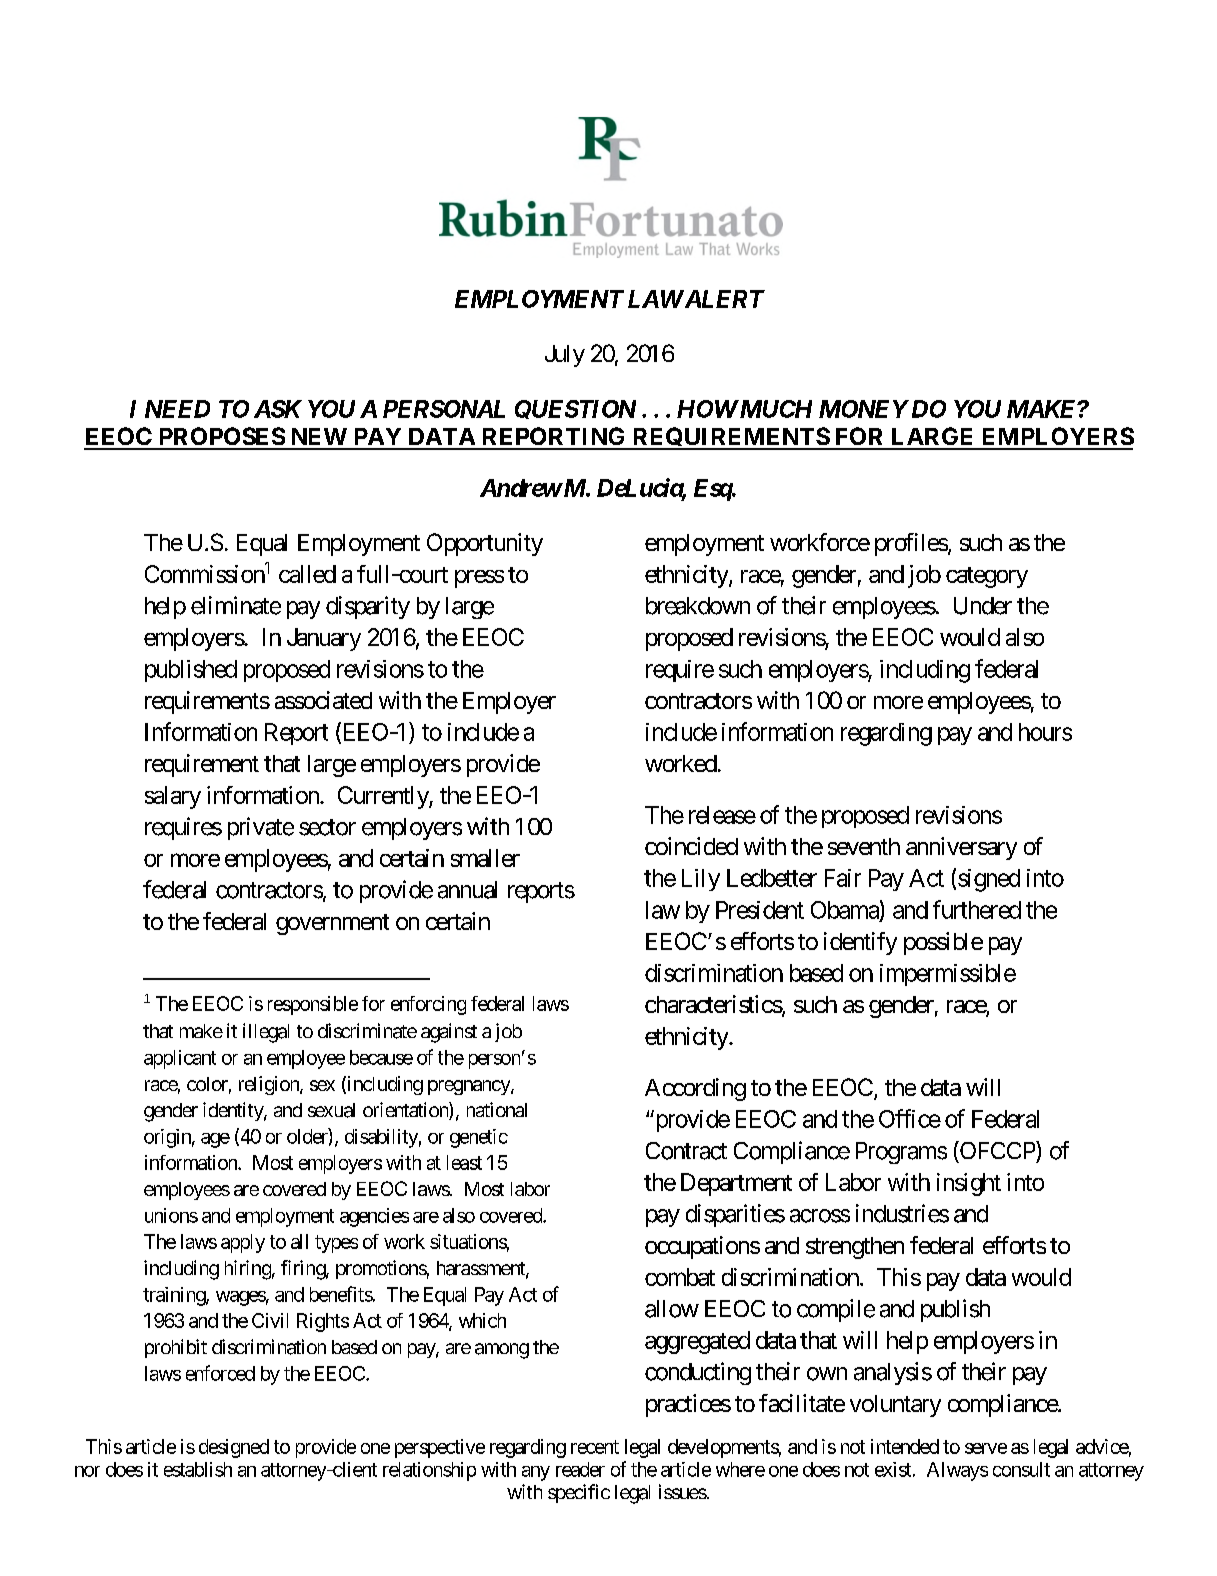 The width and height of the screenshot is (1217, 1576). I want to click on QUESTION, so click(575, 409).
